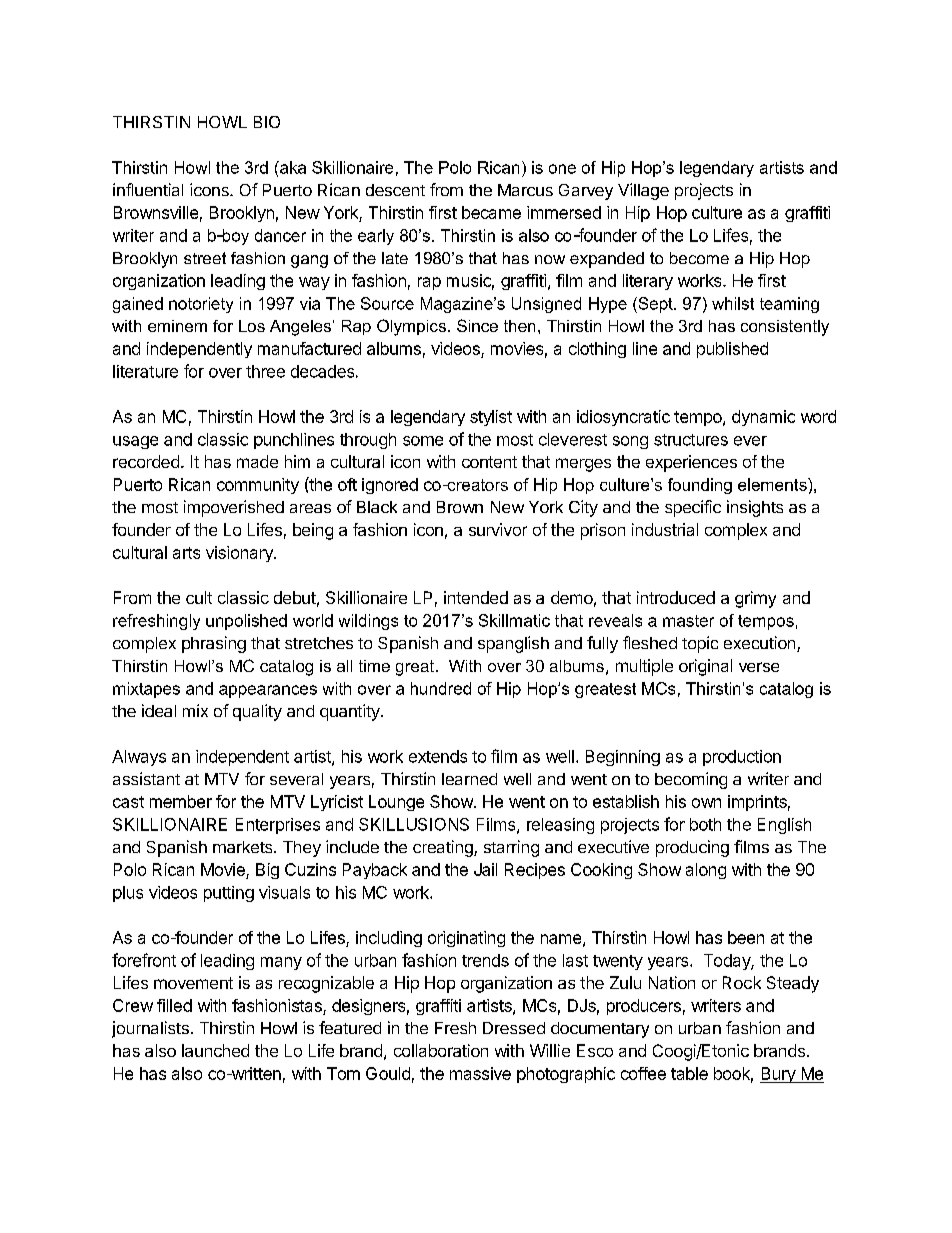 This screenshot has width=952, height=1233. Describe the element at coordinates (258, 486) in the screenshot. I see `community` at that location.
